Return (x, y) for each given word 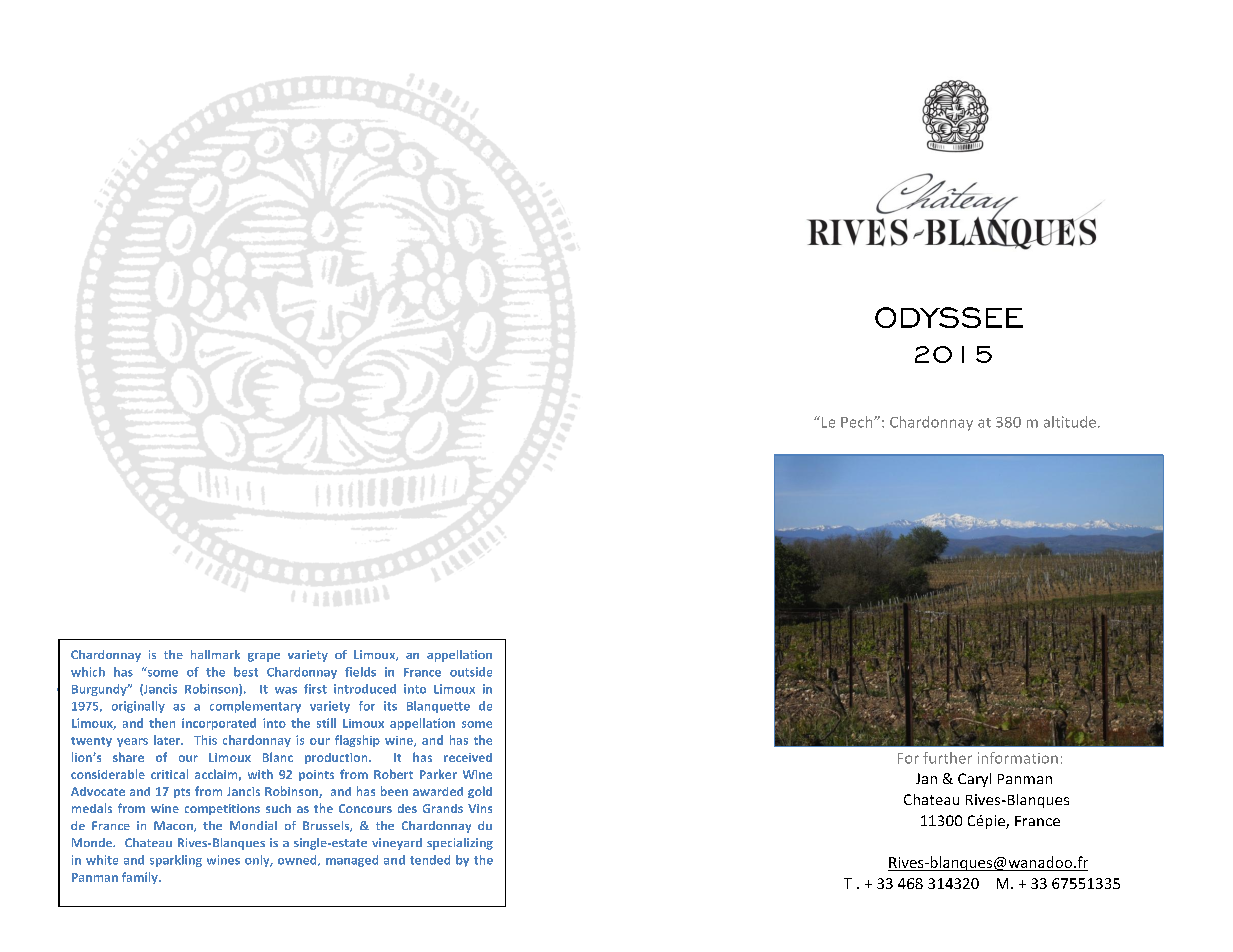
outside (471, 672)
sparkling (176, 861)
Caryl (974, 780)
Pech (858, 422)
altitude (1070, 422)
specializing (460, 844)
